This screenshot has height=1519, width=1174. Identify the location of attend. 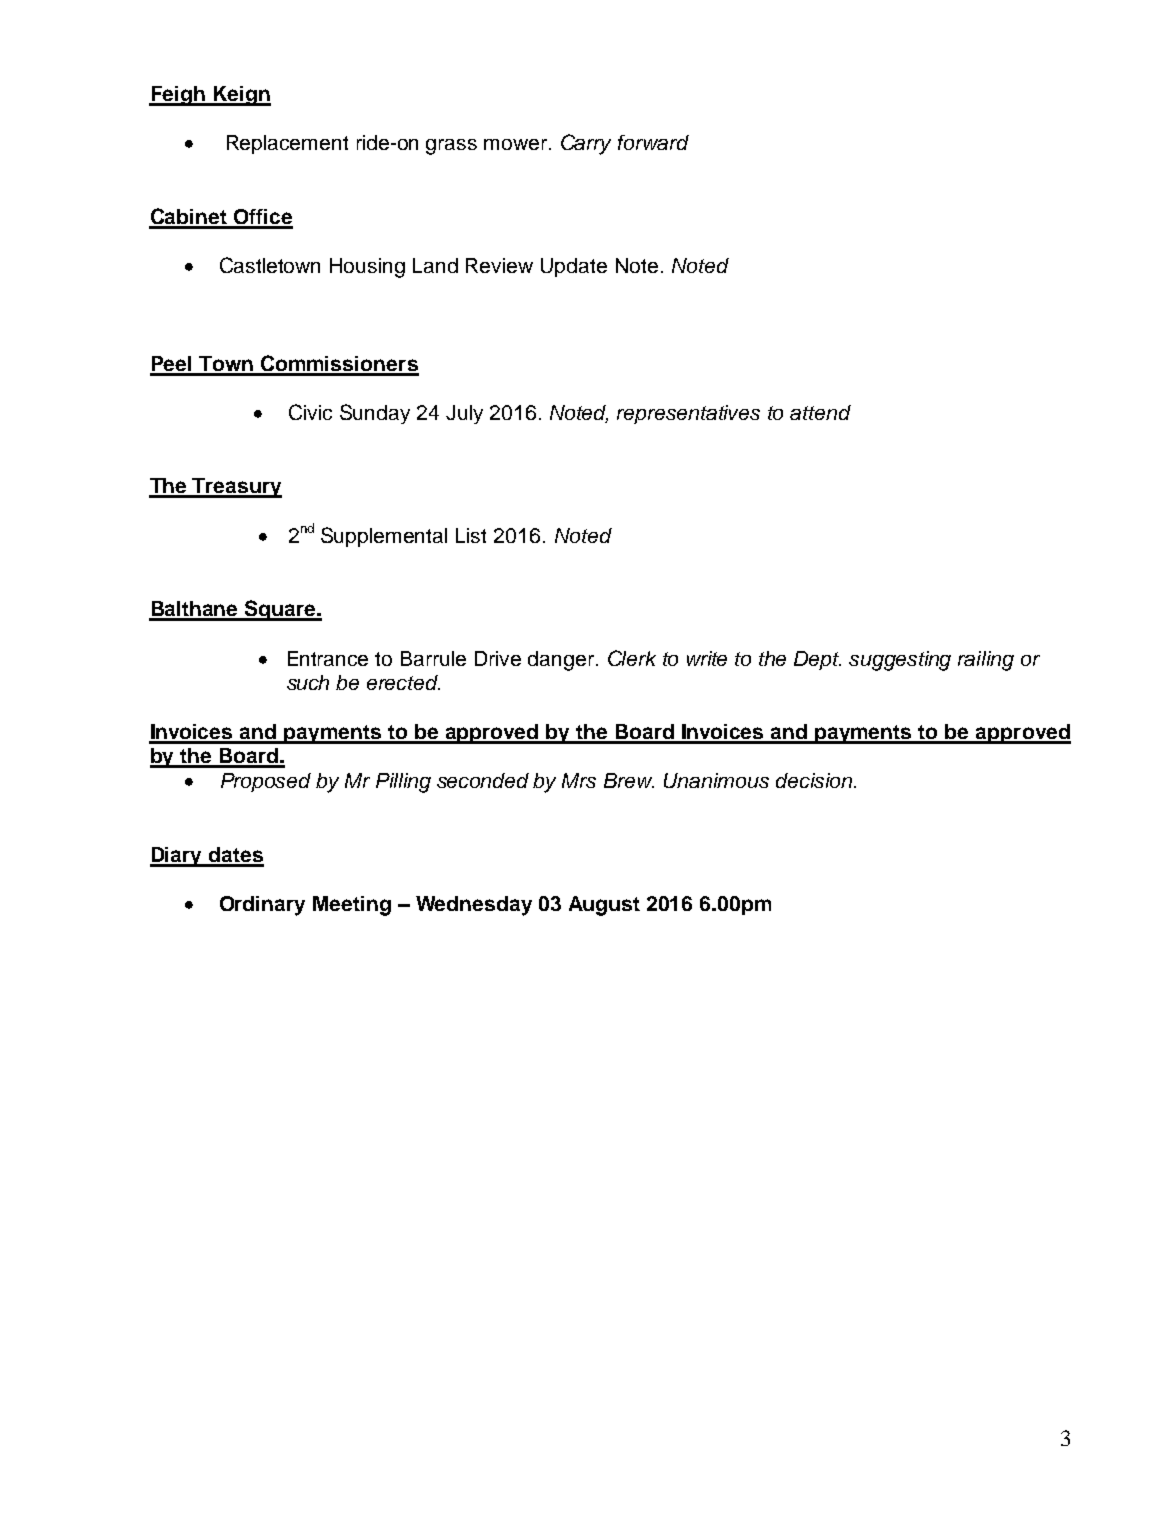
(820, 412).
